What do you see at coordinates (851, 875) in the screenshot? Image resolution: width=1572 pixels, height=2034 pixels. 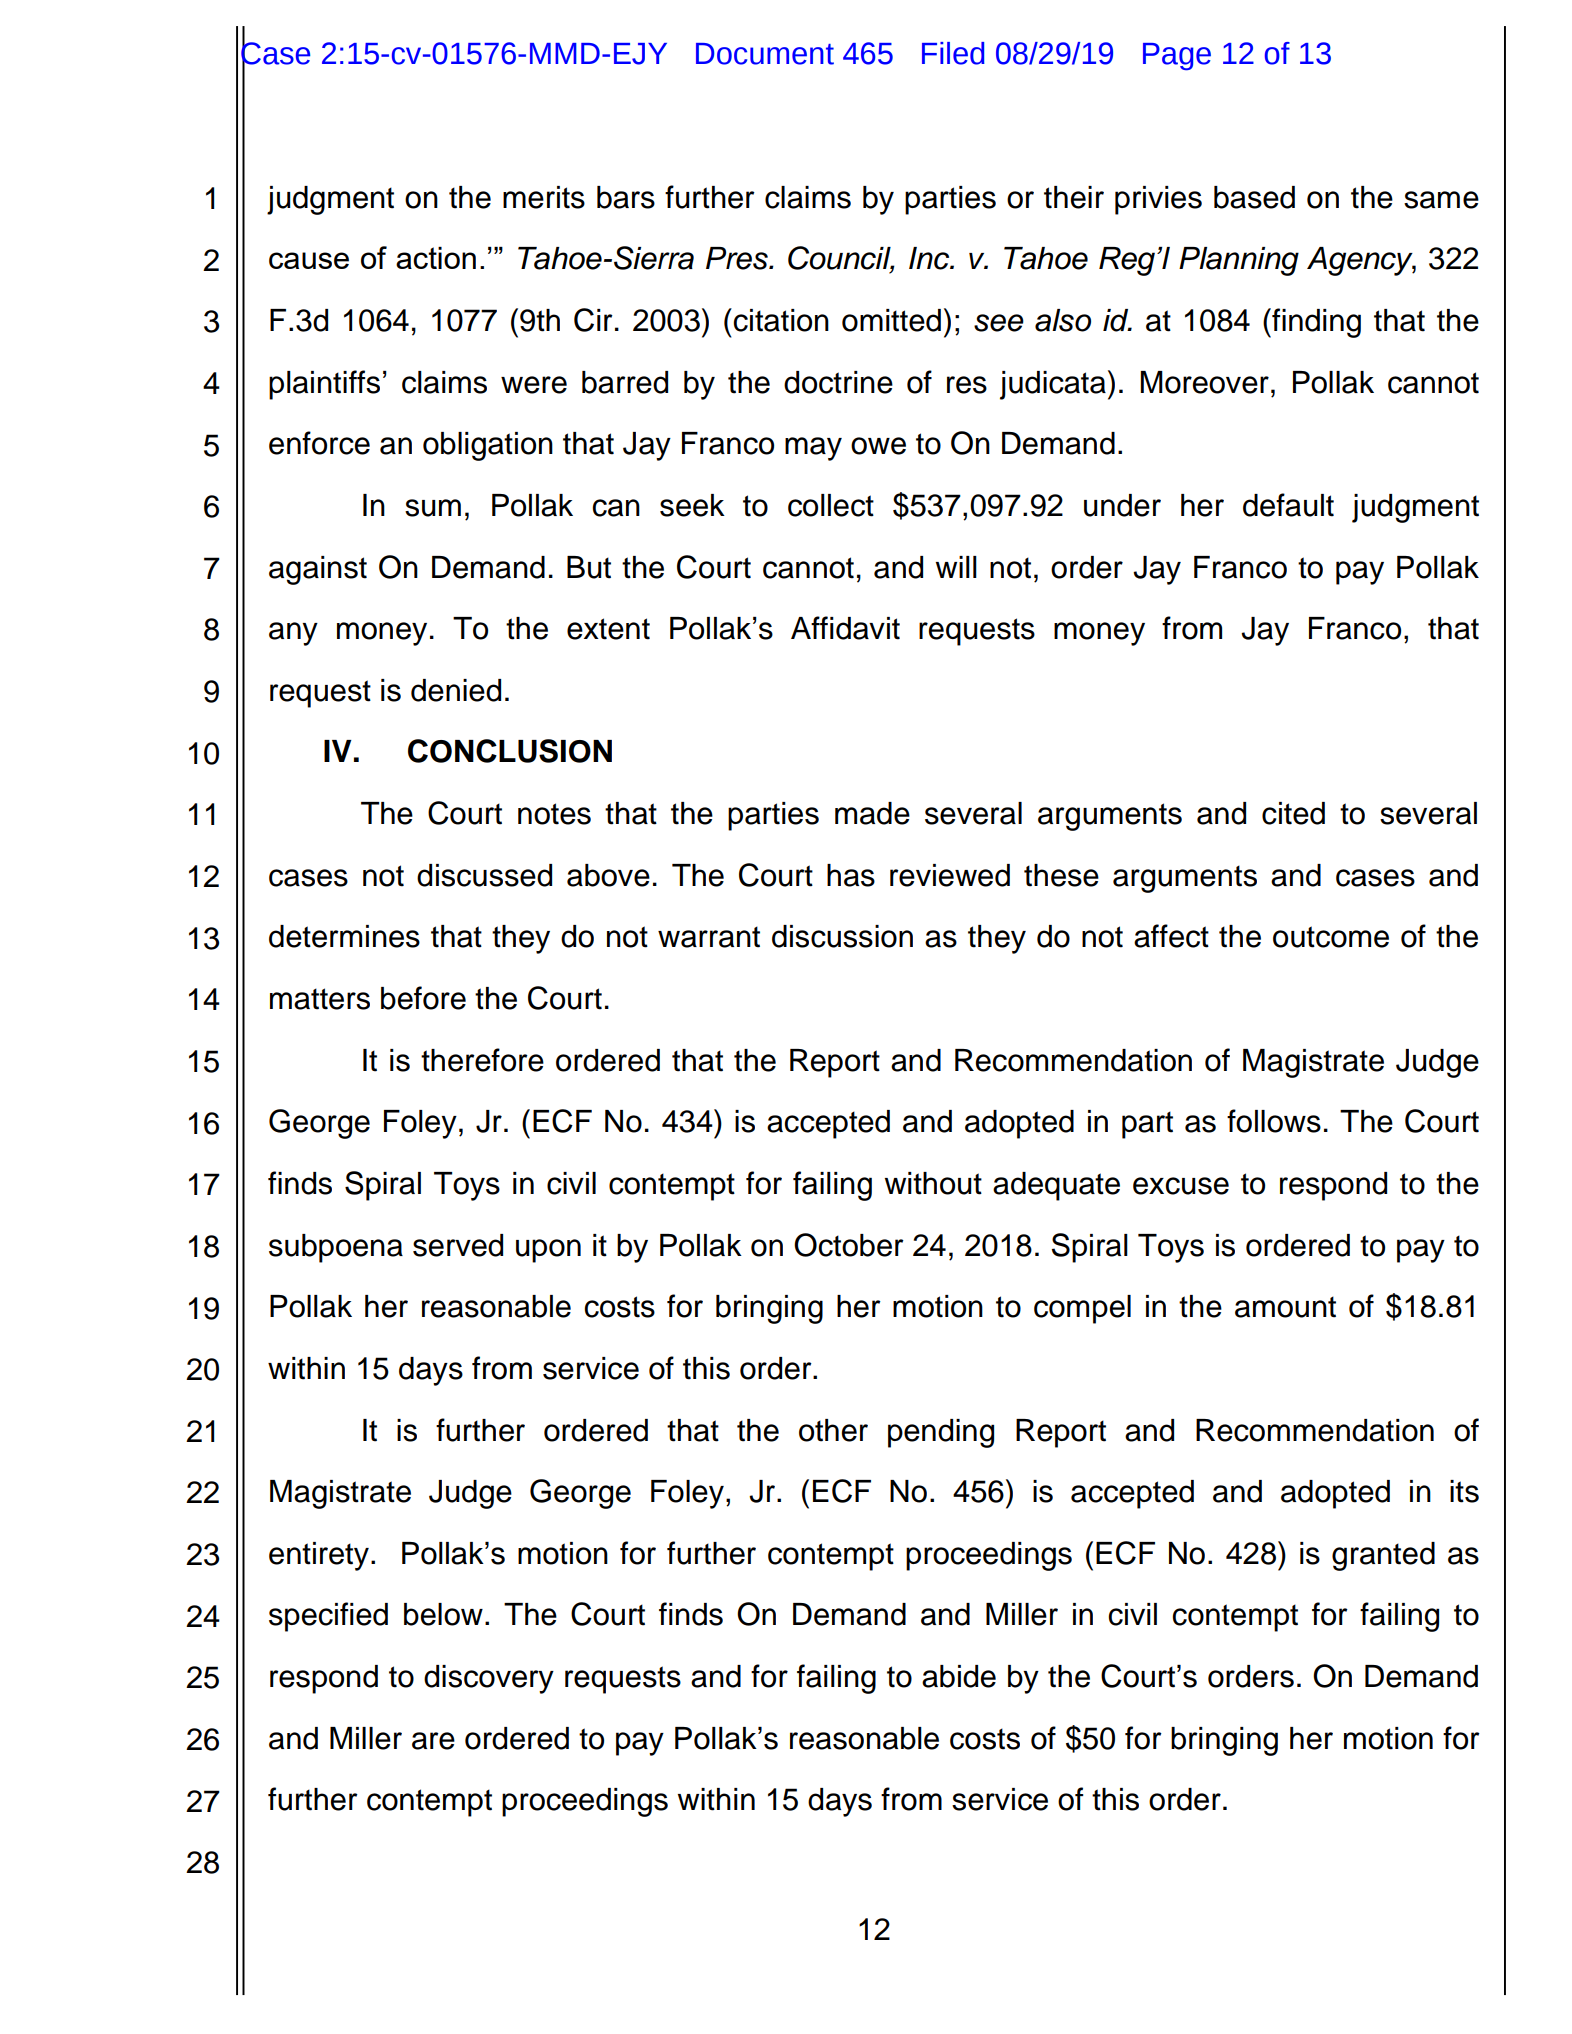 I see `has` at bounding box center [851, 875].
